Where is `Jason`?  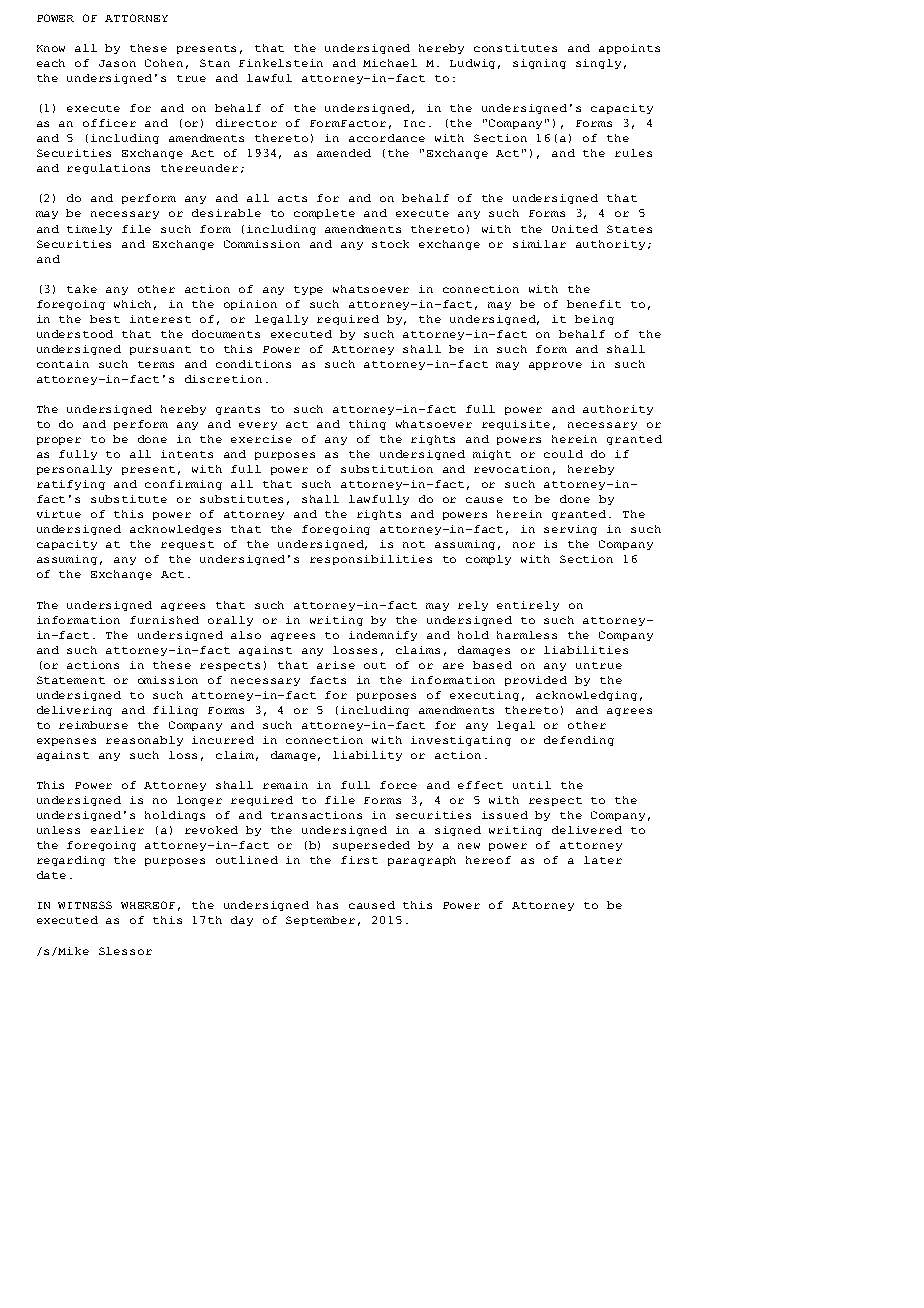
Jason is located at coordinates (117, 63).
